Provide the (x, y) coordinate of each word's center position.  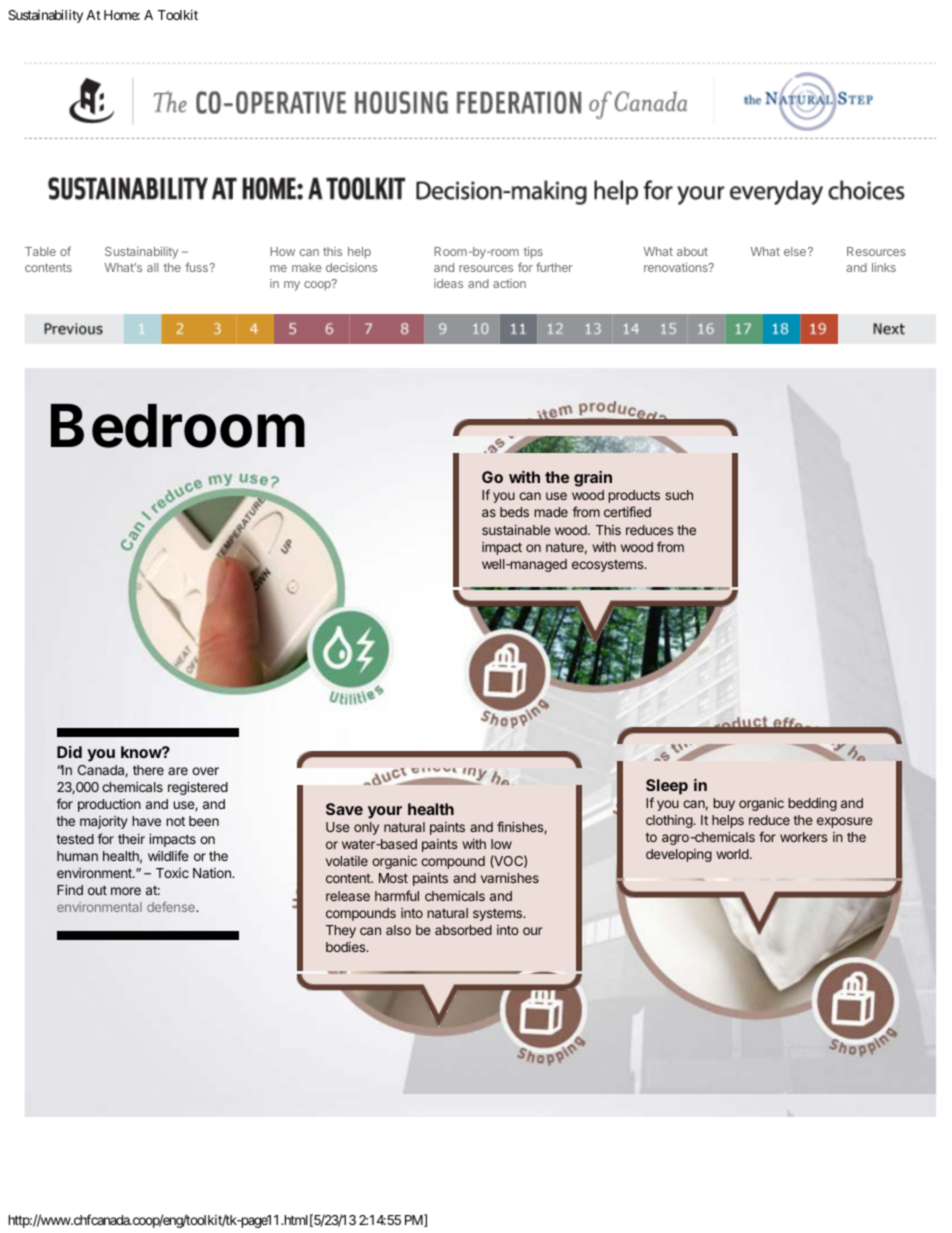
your (385, 812)
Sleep (667, 787)
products (634, 496)
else (795, 251)
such (679, 495)
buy (724, 804)
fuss (197, 267)
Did (69, 752)
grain (593, 479)
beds (514, 512)
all (152, 267)
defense (172, 907)
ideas (448, 283)
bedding (813, 804)
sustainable (516, 530)
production (109, 805)
